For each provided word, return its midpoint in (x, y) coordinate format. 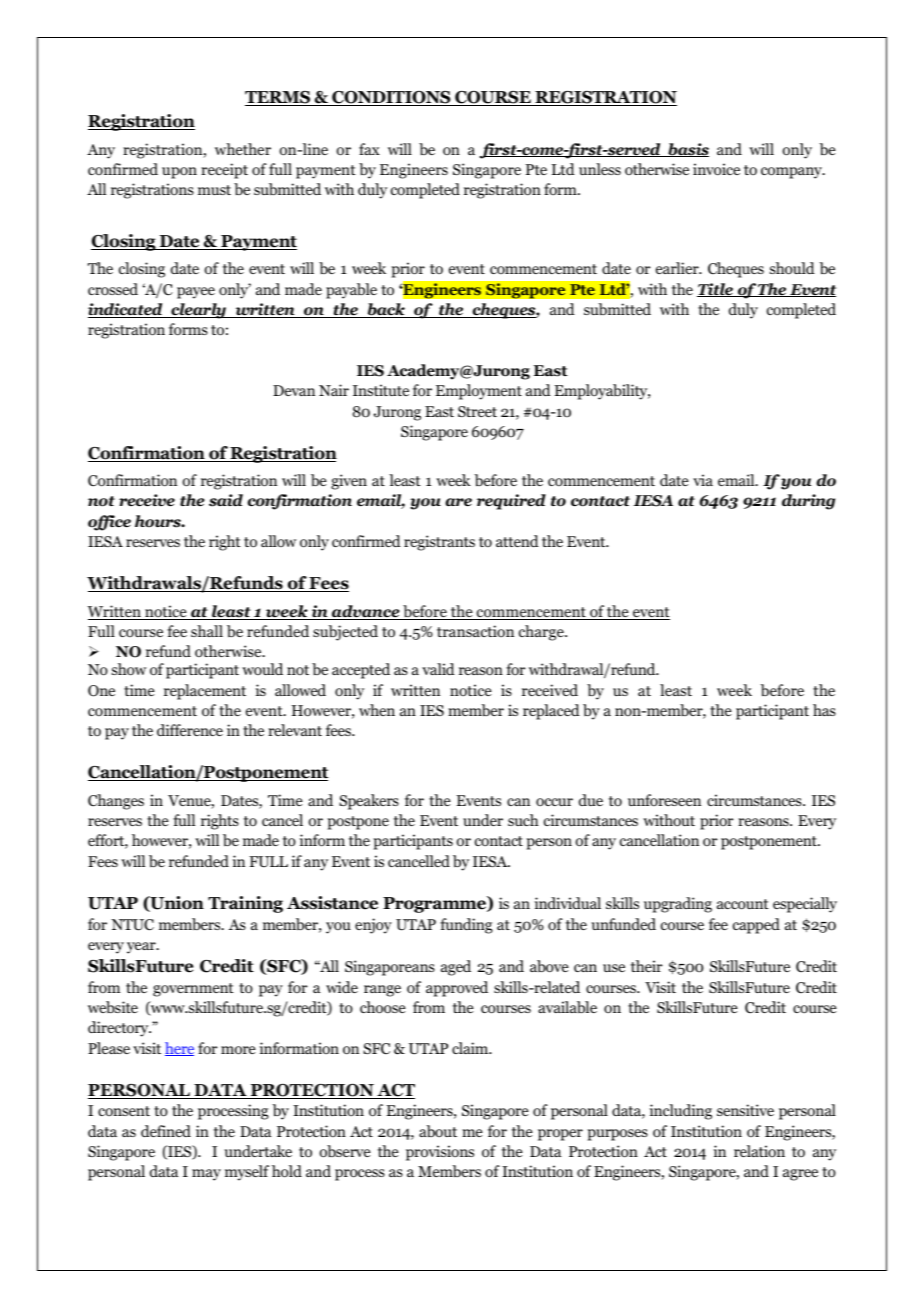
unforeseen (664, 800)
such (523, 820)
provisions (440, 1153)
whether (243, 149)
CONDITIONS (391, 98)
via (703, 480)
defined (166, 1131)
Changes (116, 802)
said (226, 500)
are (458, 502)
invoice (716, 169)
